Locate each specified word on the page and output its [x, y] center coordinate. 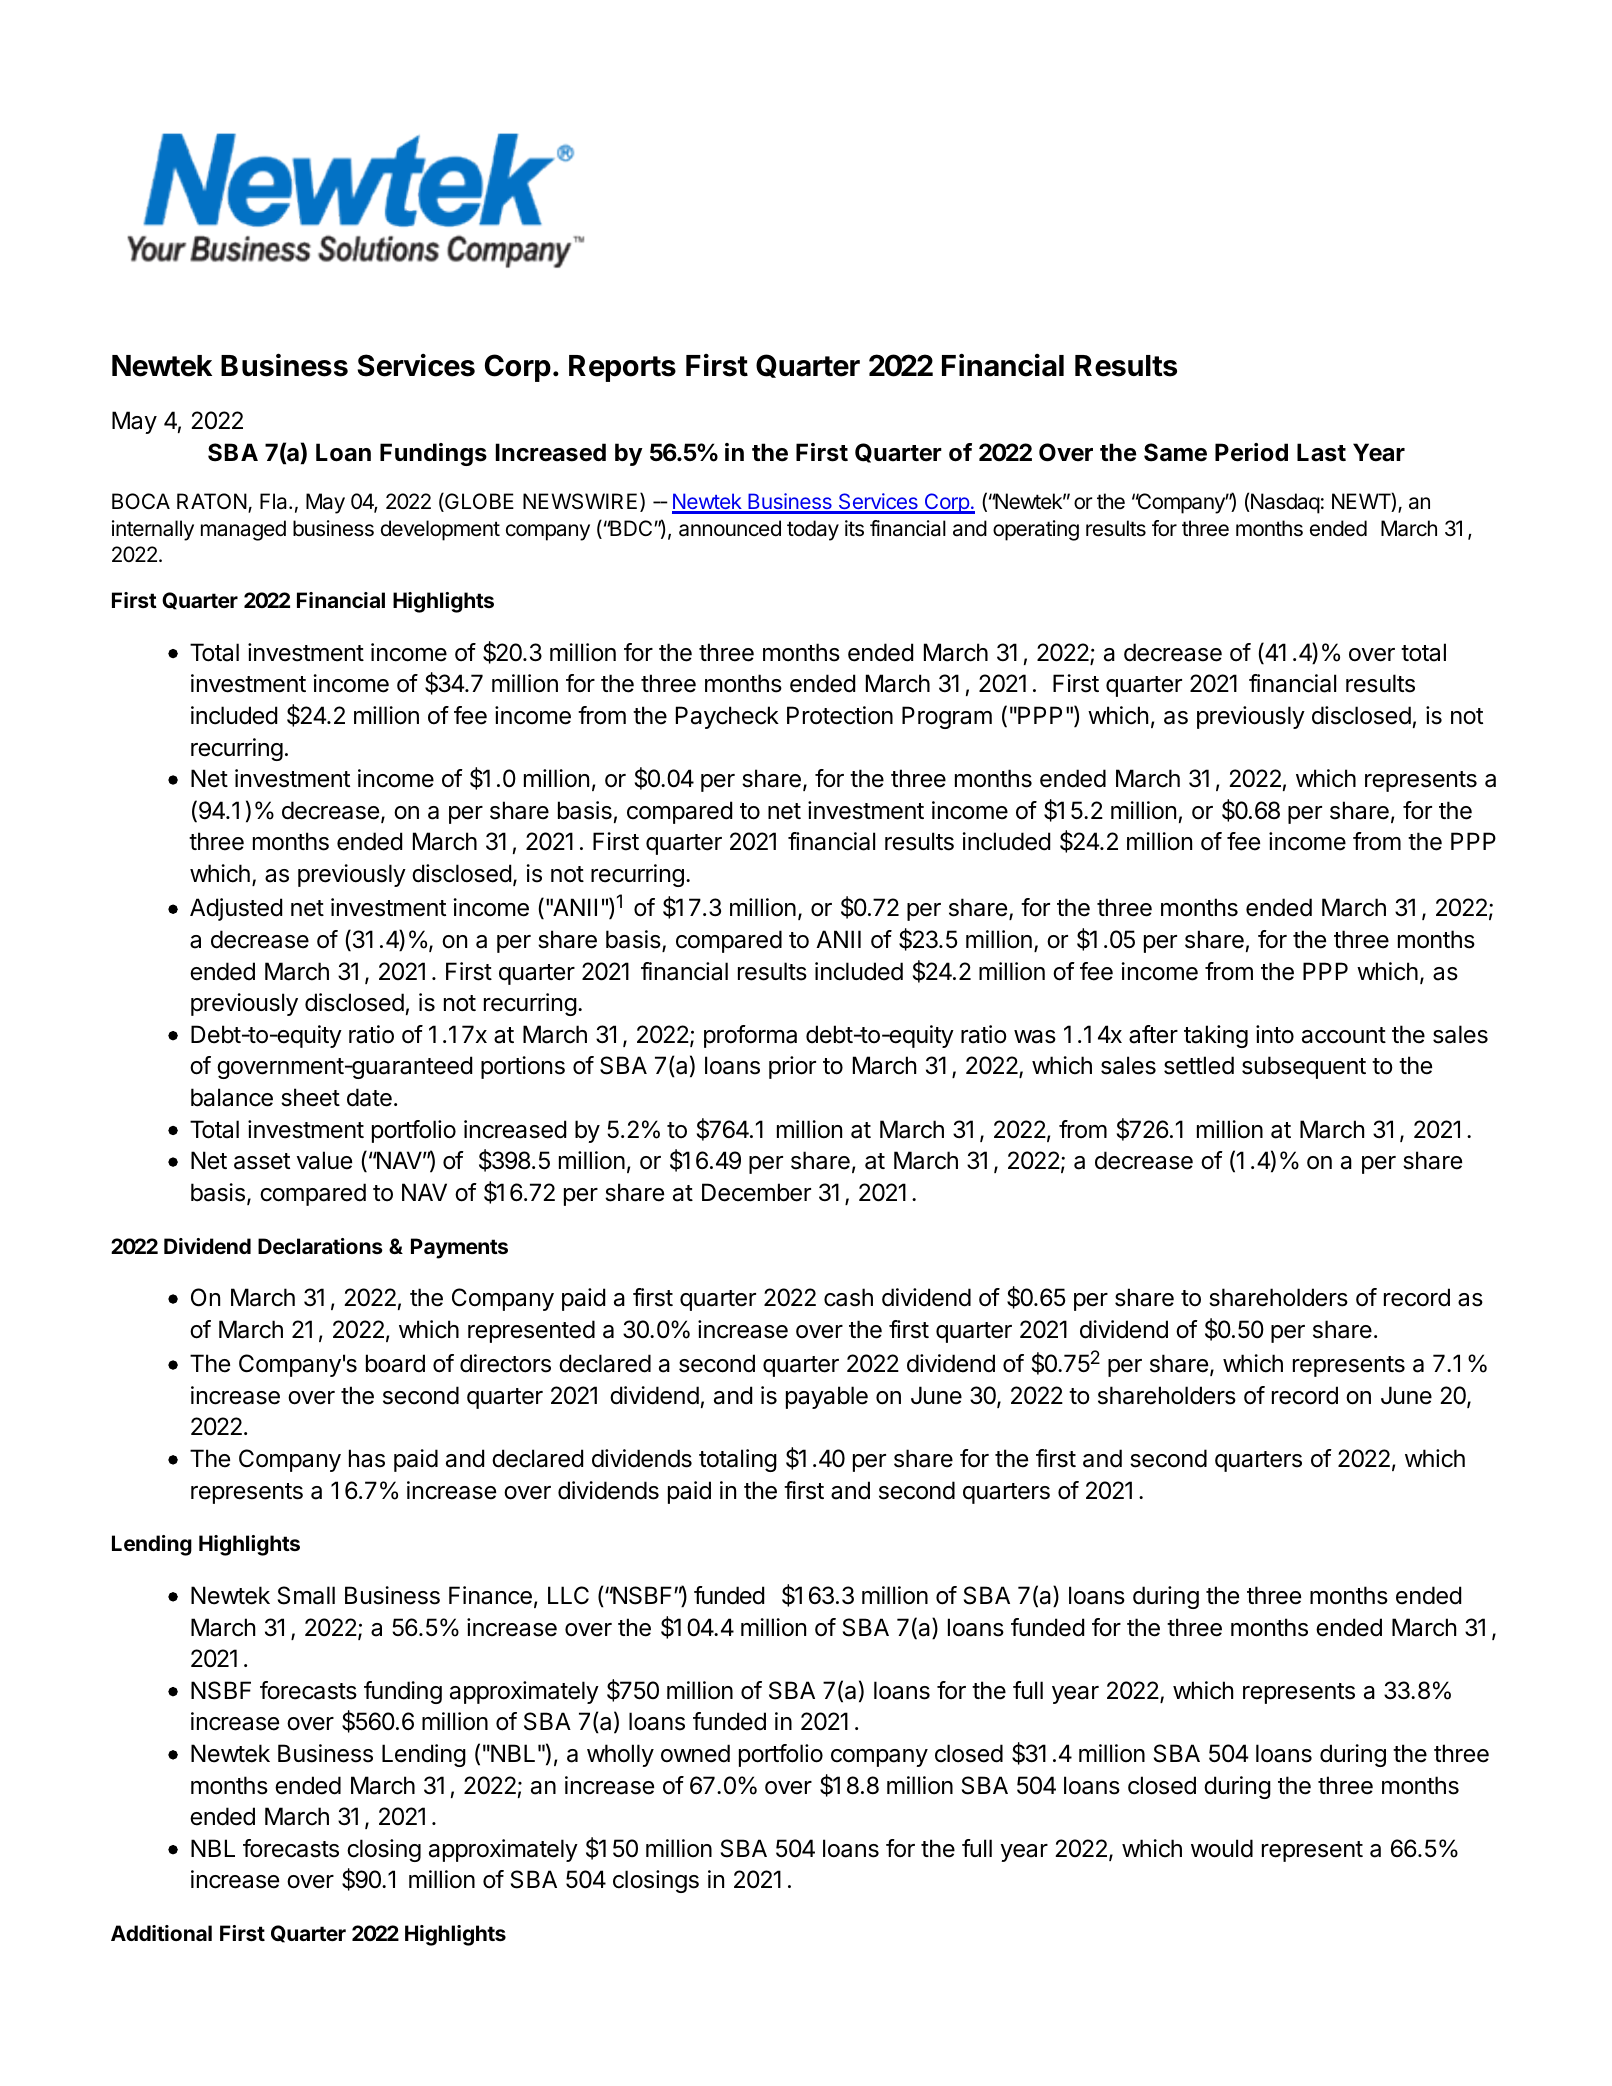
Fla [275, 501]
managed [243, 530]
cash [848, 1297]
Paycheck [727, 717]
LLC [568, 1595]
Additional [161, 1933]
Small [306, 1595]
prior [792, 1067]
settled [1199, 1065]
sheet [310, 1097]
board [395, 1363]
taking [1216, 1036]
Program [947, 717]
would [1222, 1848]
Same [1175, 452]
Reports [622, 368]
